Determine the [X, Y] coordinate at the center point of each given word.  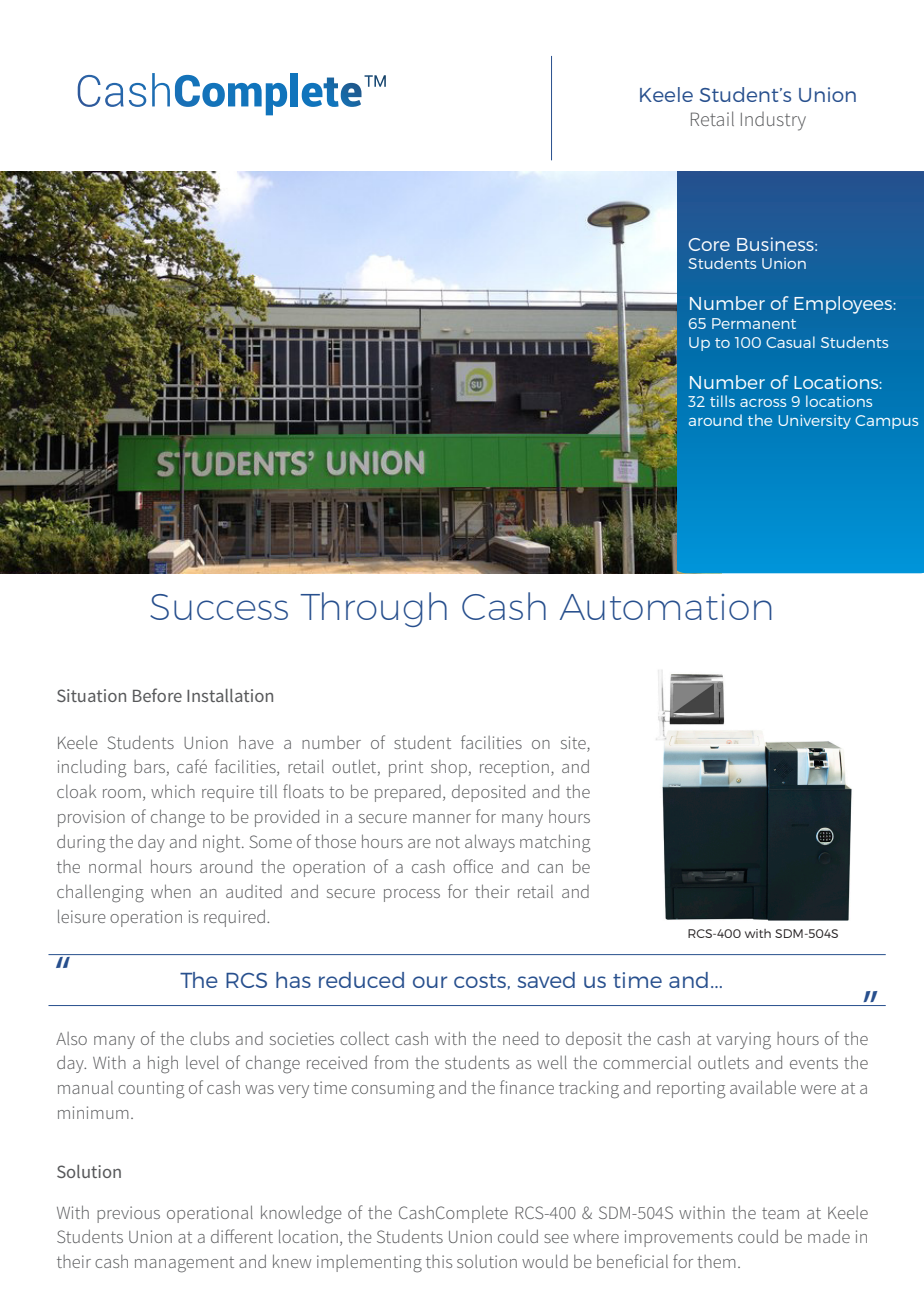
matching [555, 843]
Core [709, 244]
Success [219, 607]
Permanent [754, 323]
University [814, 422]
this [439, 1261]
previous [128, 1214]
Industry [773, 121]
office [473, 866]
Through [373, 609]
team [780, 1213]
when [171, 891]
